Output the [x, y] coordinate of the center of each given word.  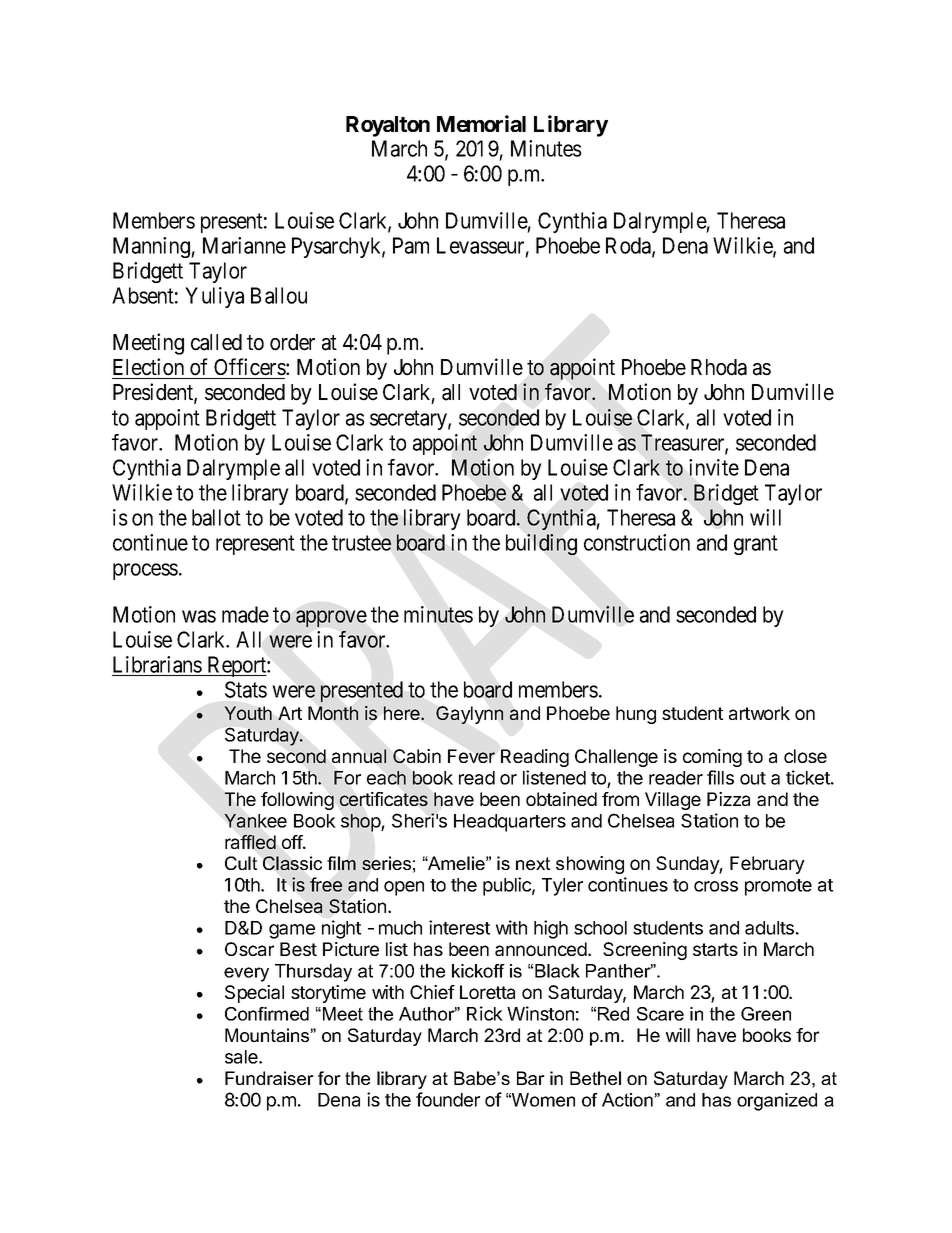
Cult [241, 863]
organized [777, 1102]
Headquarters [510, 823]
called [216, 342]
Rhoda [719, 367]
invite [714, 467]
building [541, 544]
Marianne [244, 245]
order [292, 342]
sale [242, 1057]
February [767, 865]
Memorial [481, 123]
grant [756, 545]
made [245, 614]
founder [448, 1099]
